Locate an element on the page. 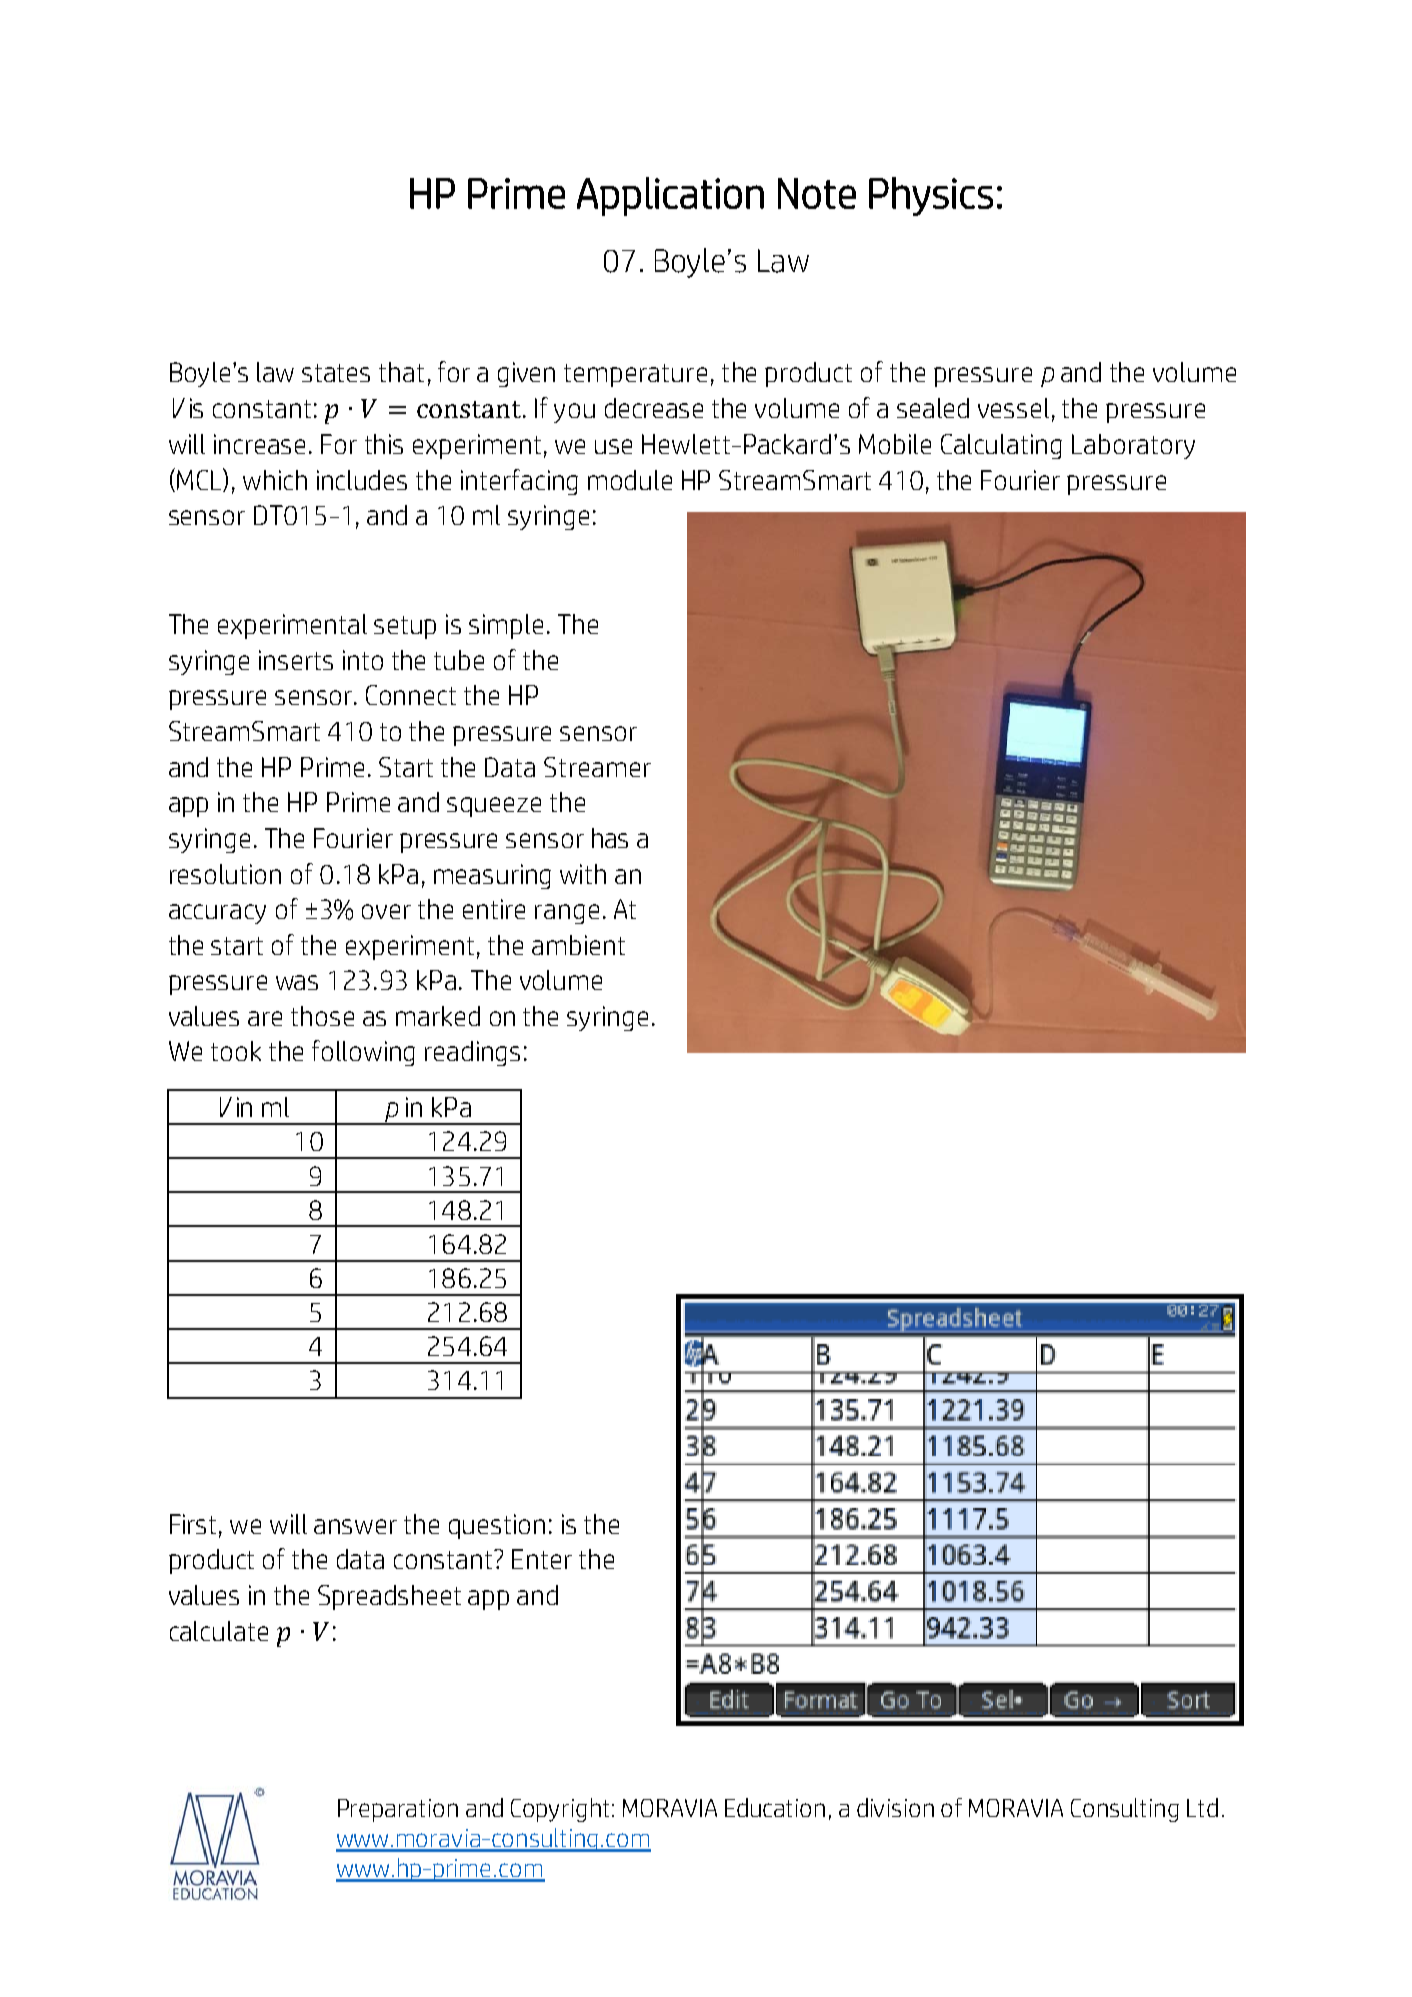 The width and height of the page is (1412, 1997). Ltd is located at coordinates (1202, 1807).
